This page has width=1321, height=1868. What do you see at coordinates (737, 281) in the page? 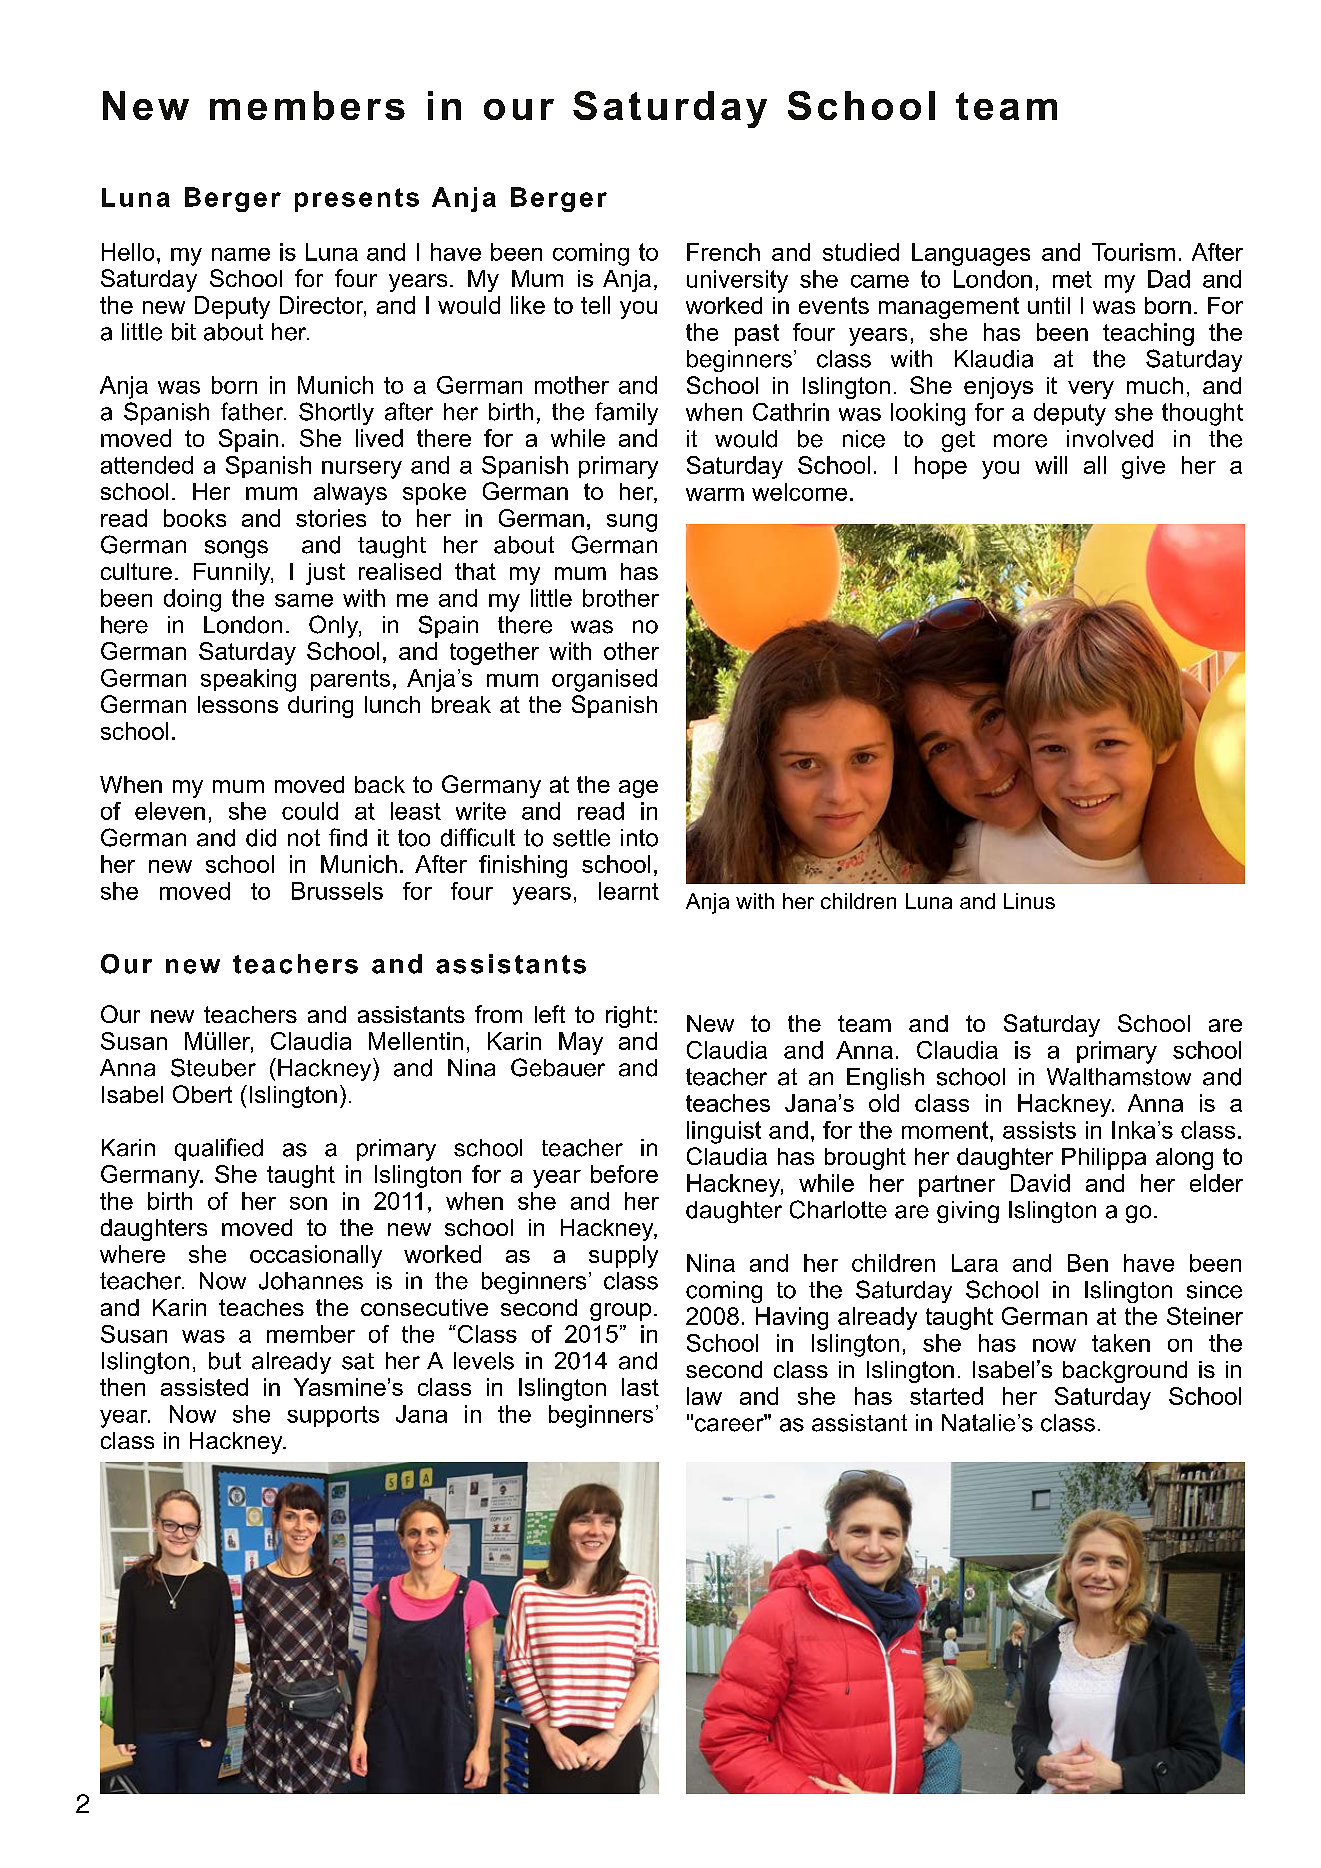
I see `university` at bounding box center [737, 281].
